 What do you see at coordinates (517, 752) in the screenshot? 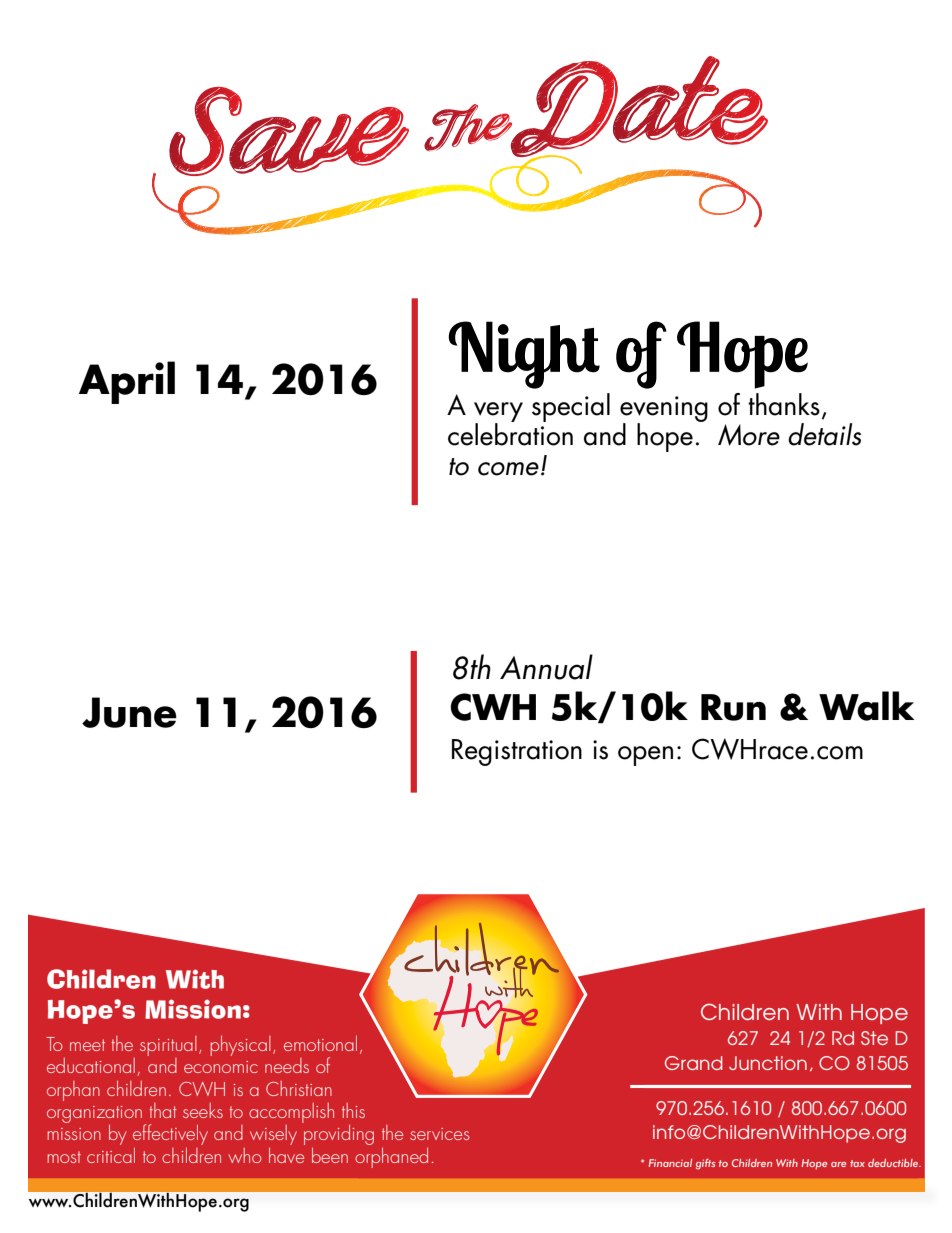
I see `Registration` at bounding box center [517, 752].
